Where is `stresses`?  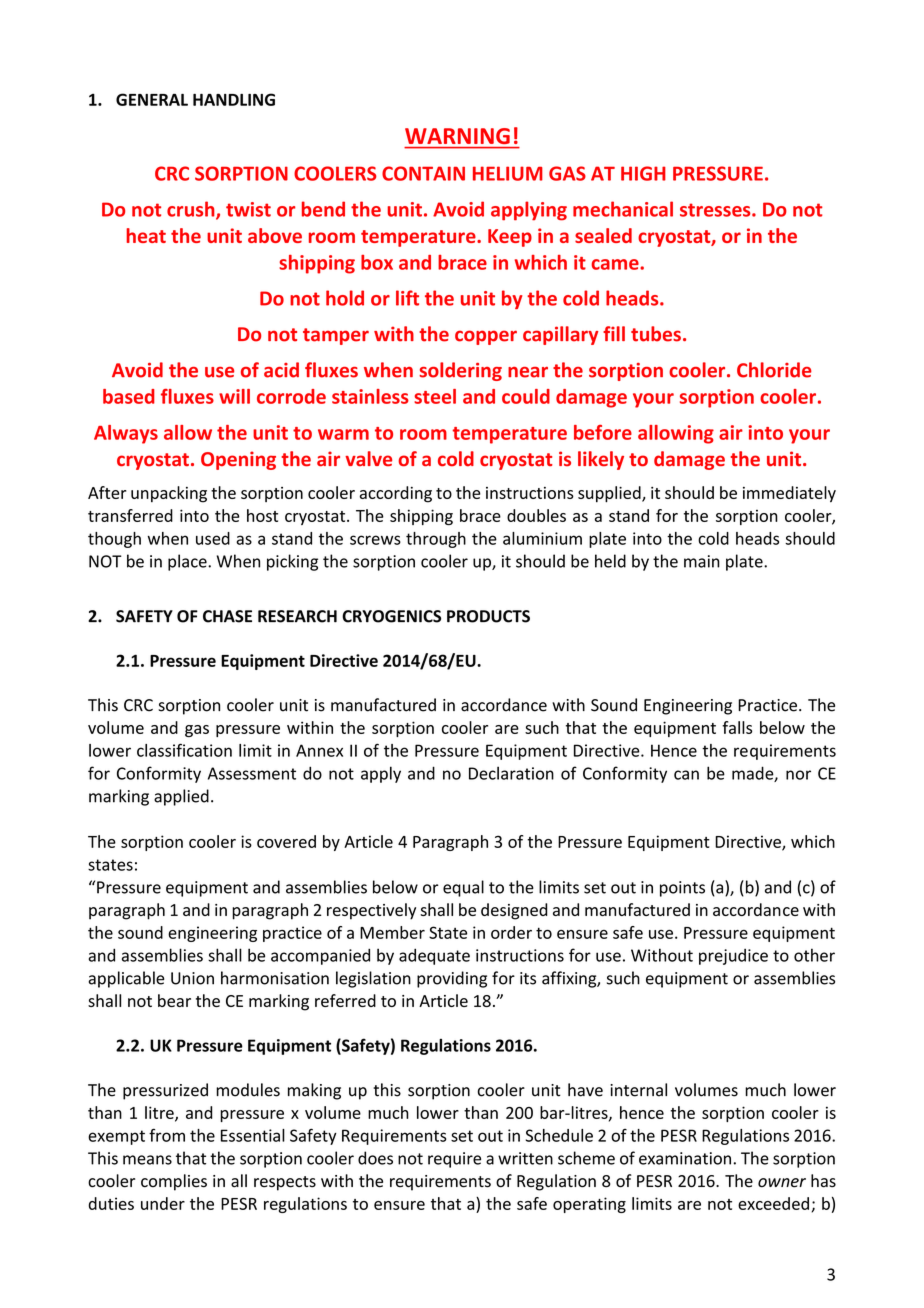 stresses is located at coordinates (716, 210).
